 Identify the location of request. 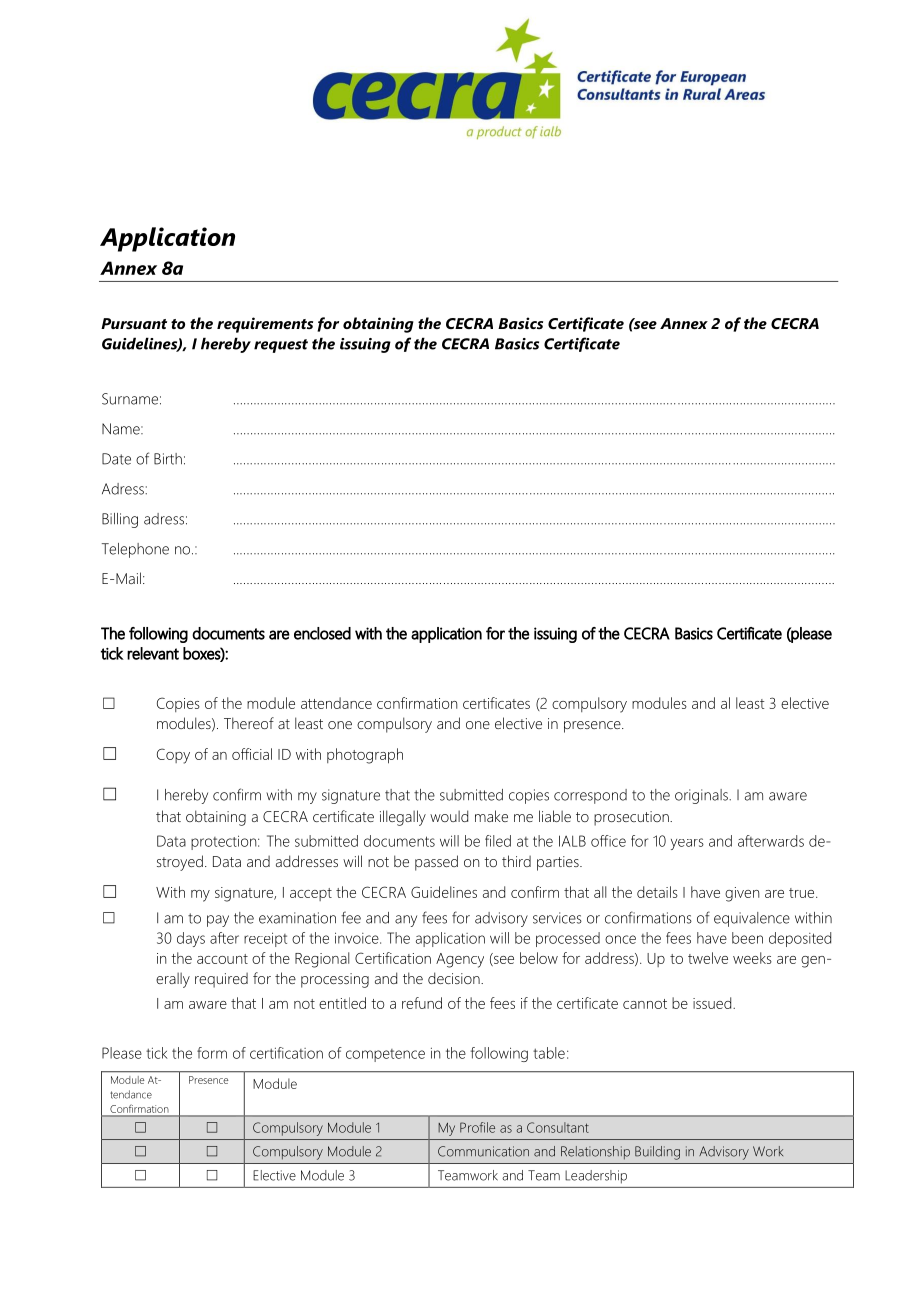
(281, 346).
